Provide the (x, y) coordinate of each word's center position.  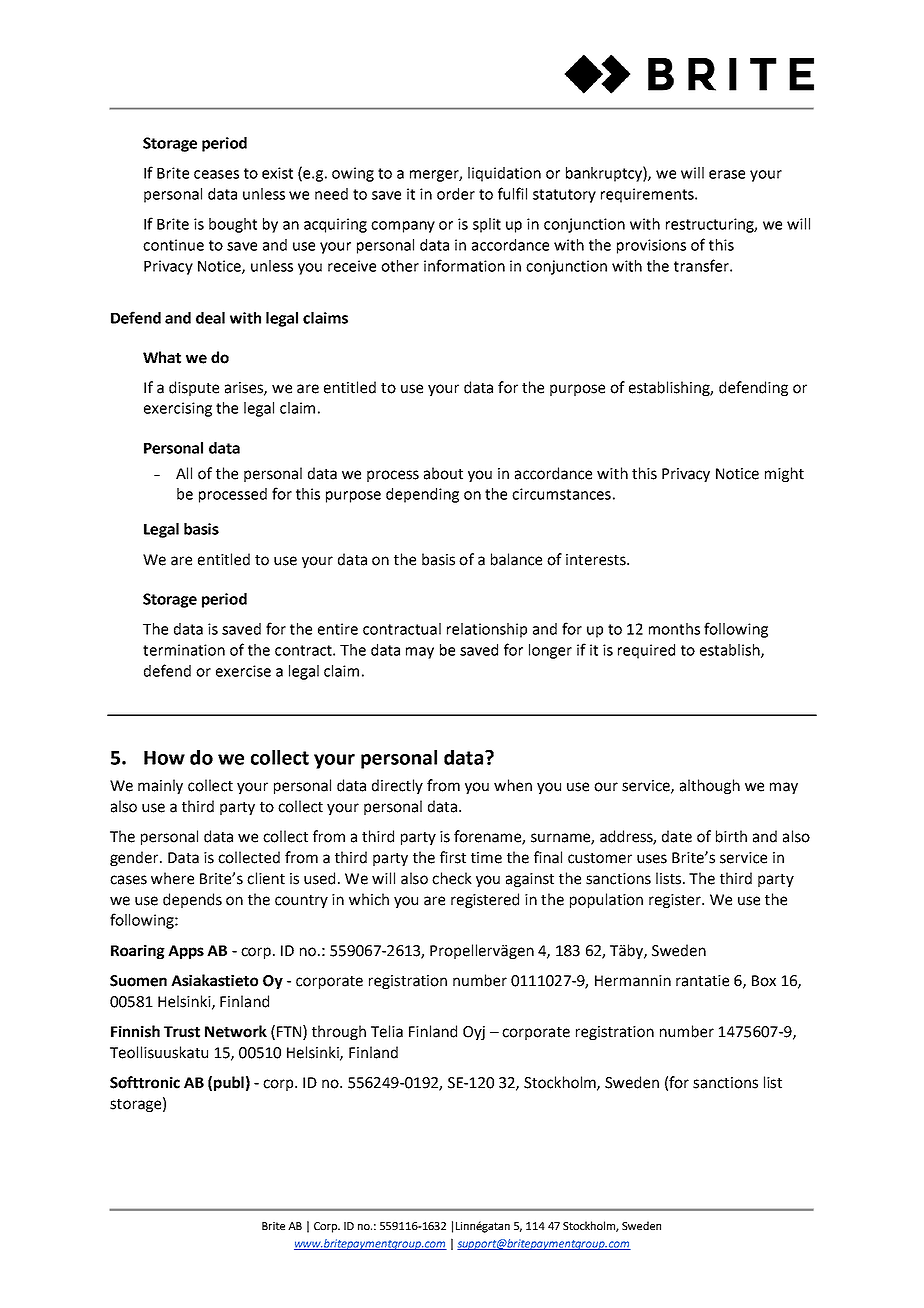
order (456, 194)
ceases (216, 174)
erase (727, 174)
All (184, 473)
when (513, 785)
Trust (182, 1032)
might (784, 474)
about (443, 473)
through (339, 1032)
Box (764, 981)
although (710, 786)
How (164, 758)
